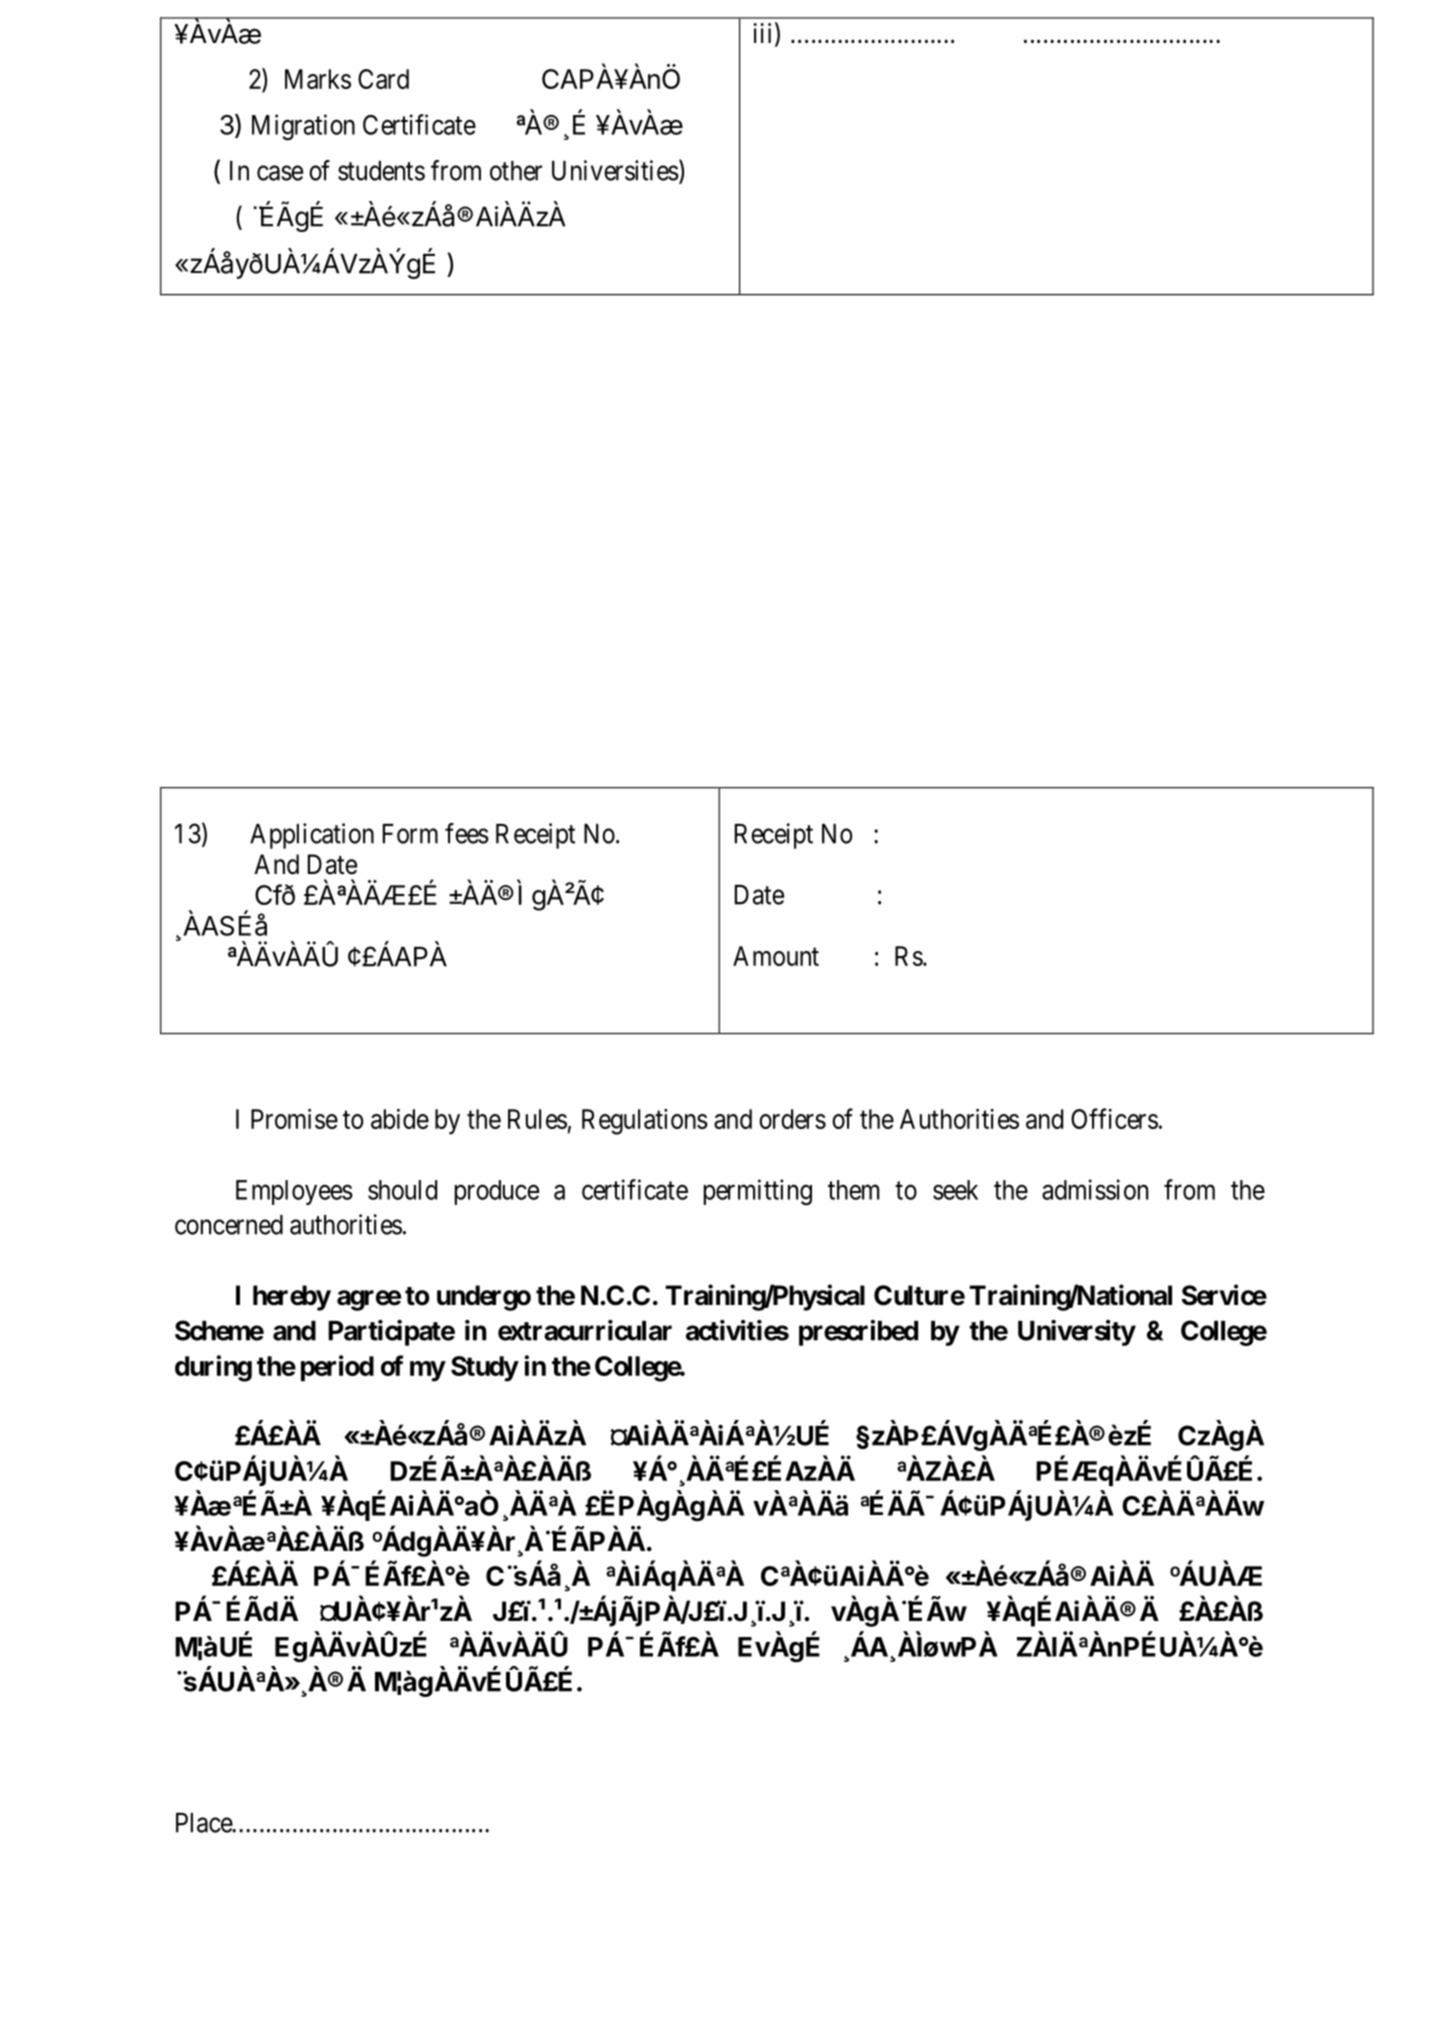 This document has width=1438, height=2034. I want to click on fees, so click(467, 833).
